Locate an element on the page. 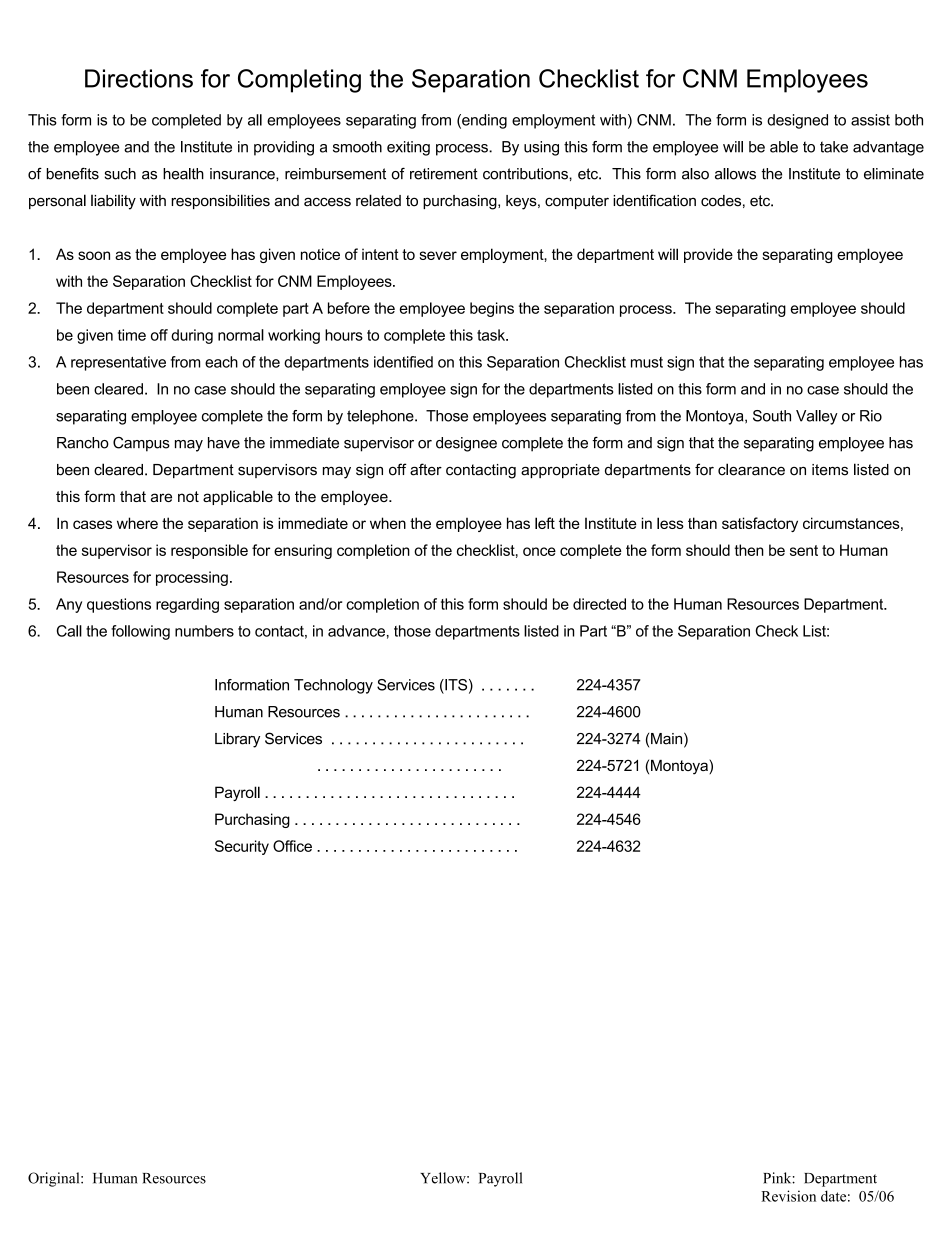 Image resolution: width=952 pixels, height=1233 pixels. Valley is located at coordinates (817, 417).
